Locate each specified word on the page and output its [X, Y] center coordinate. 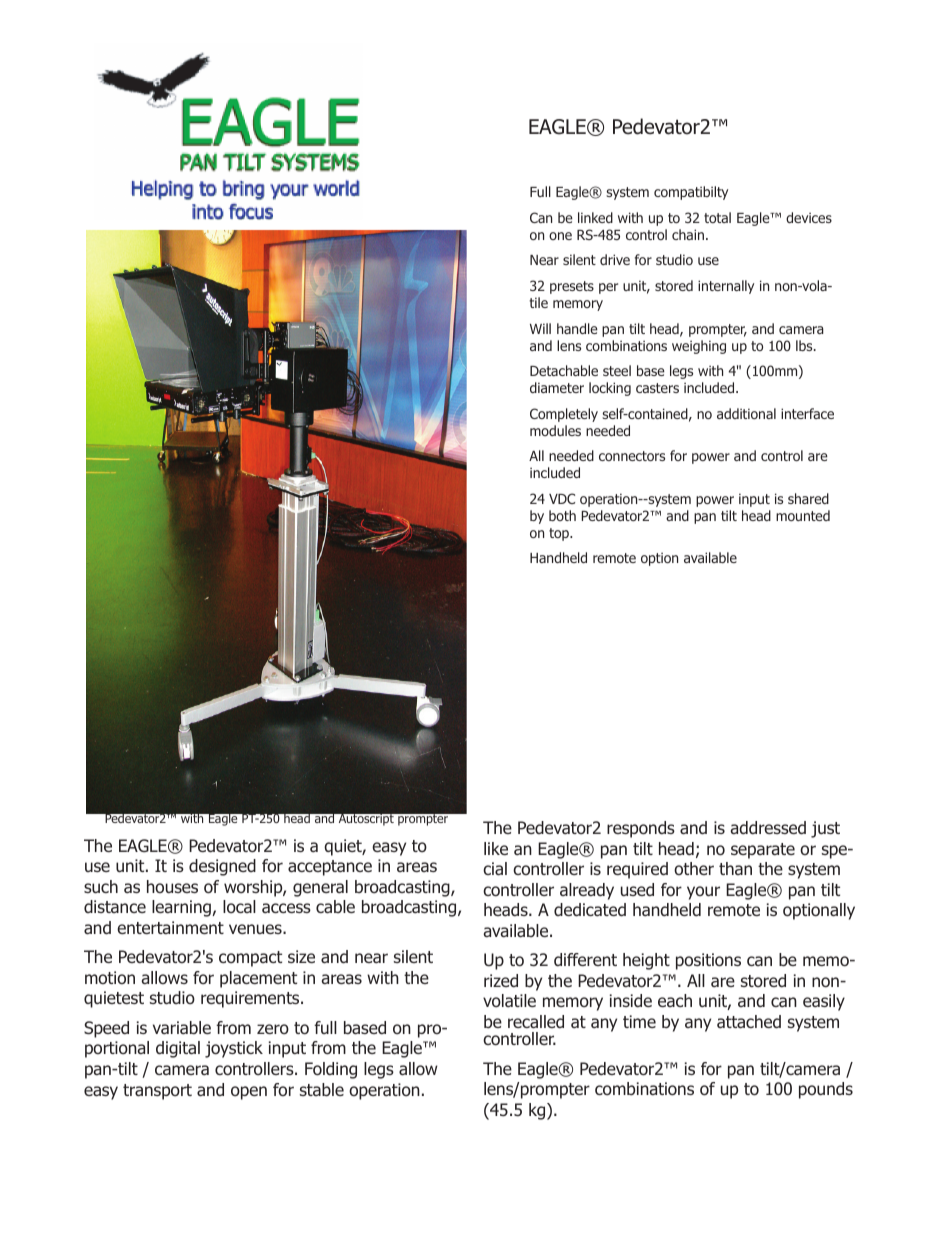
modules [555, 430]
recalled [536, 1022]
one [560, 236]
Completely [564, 415]
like [496, 848]
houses [172, 886]
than [735, 868]
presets [572, 287]
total [717, 217]
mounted [803, 515]
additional [746, 413]
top [560, 534]
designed [222, 867]
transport [157, 1092]
